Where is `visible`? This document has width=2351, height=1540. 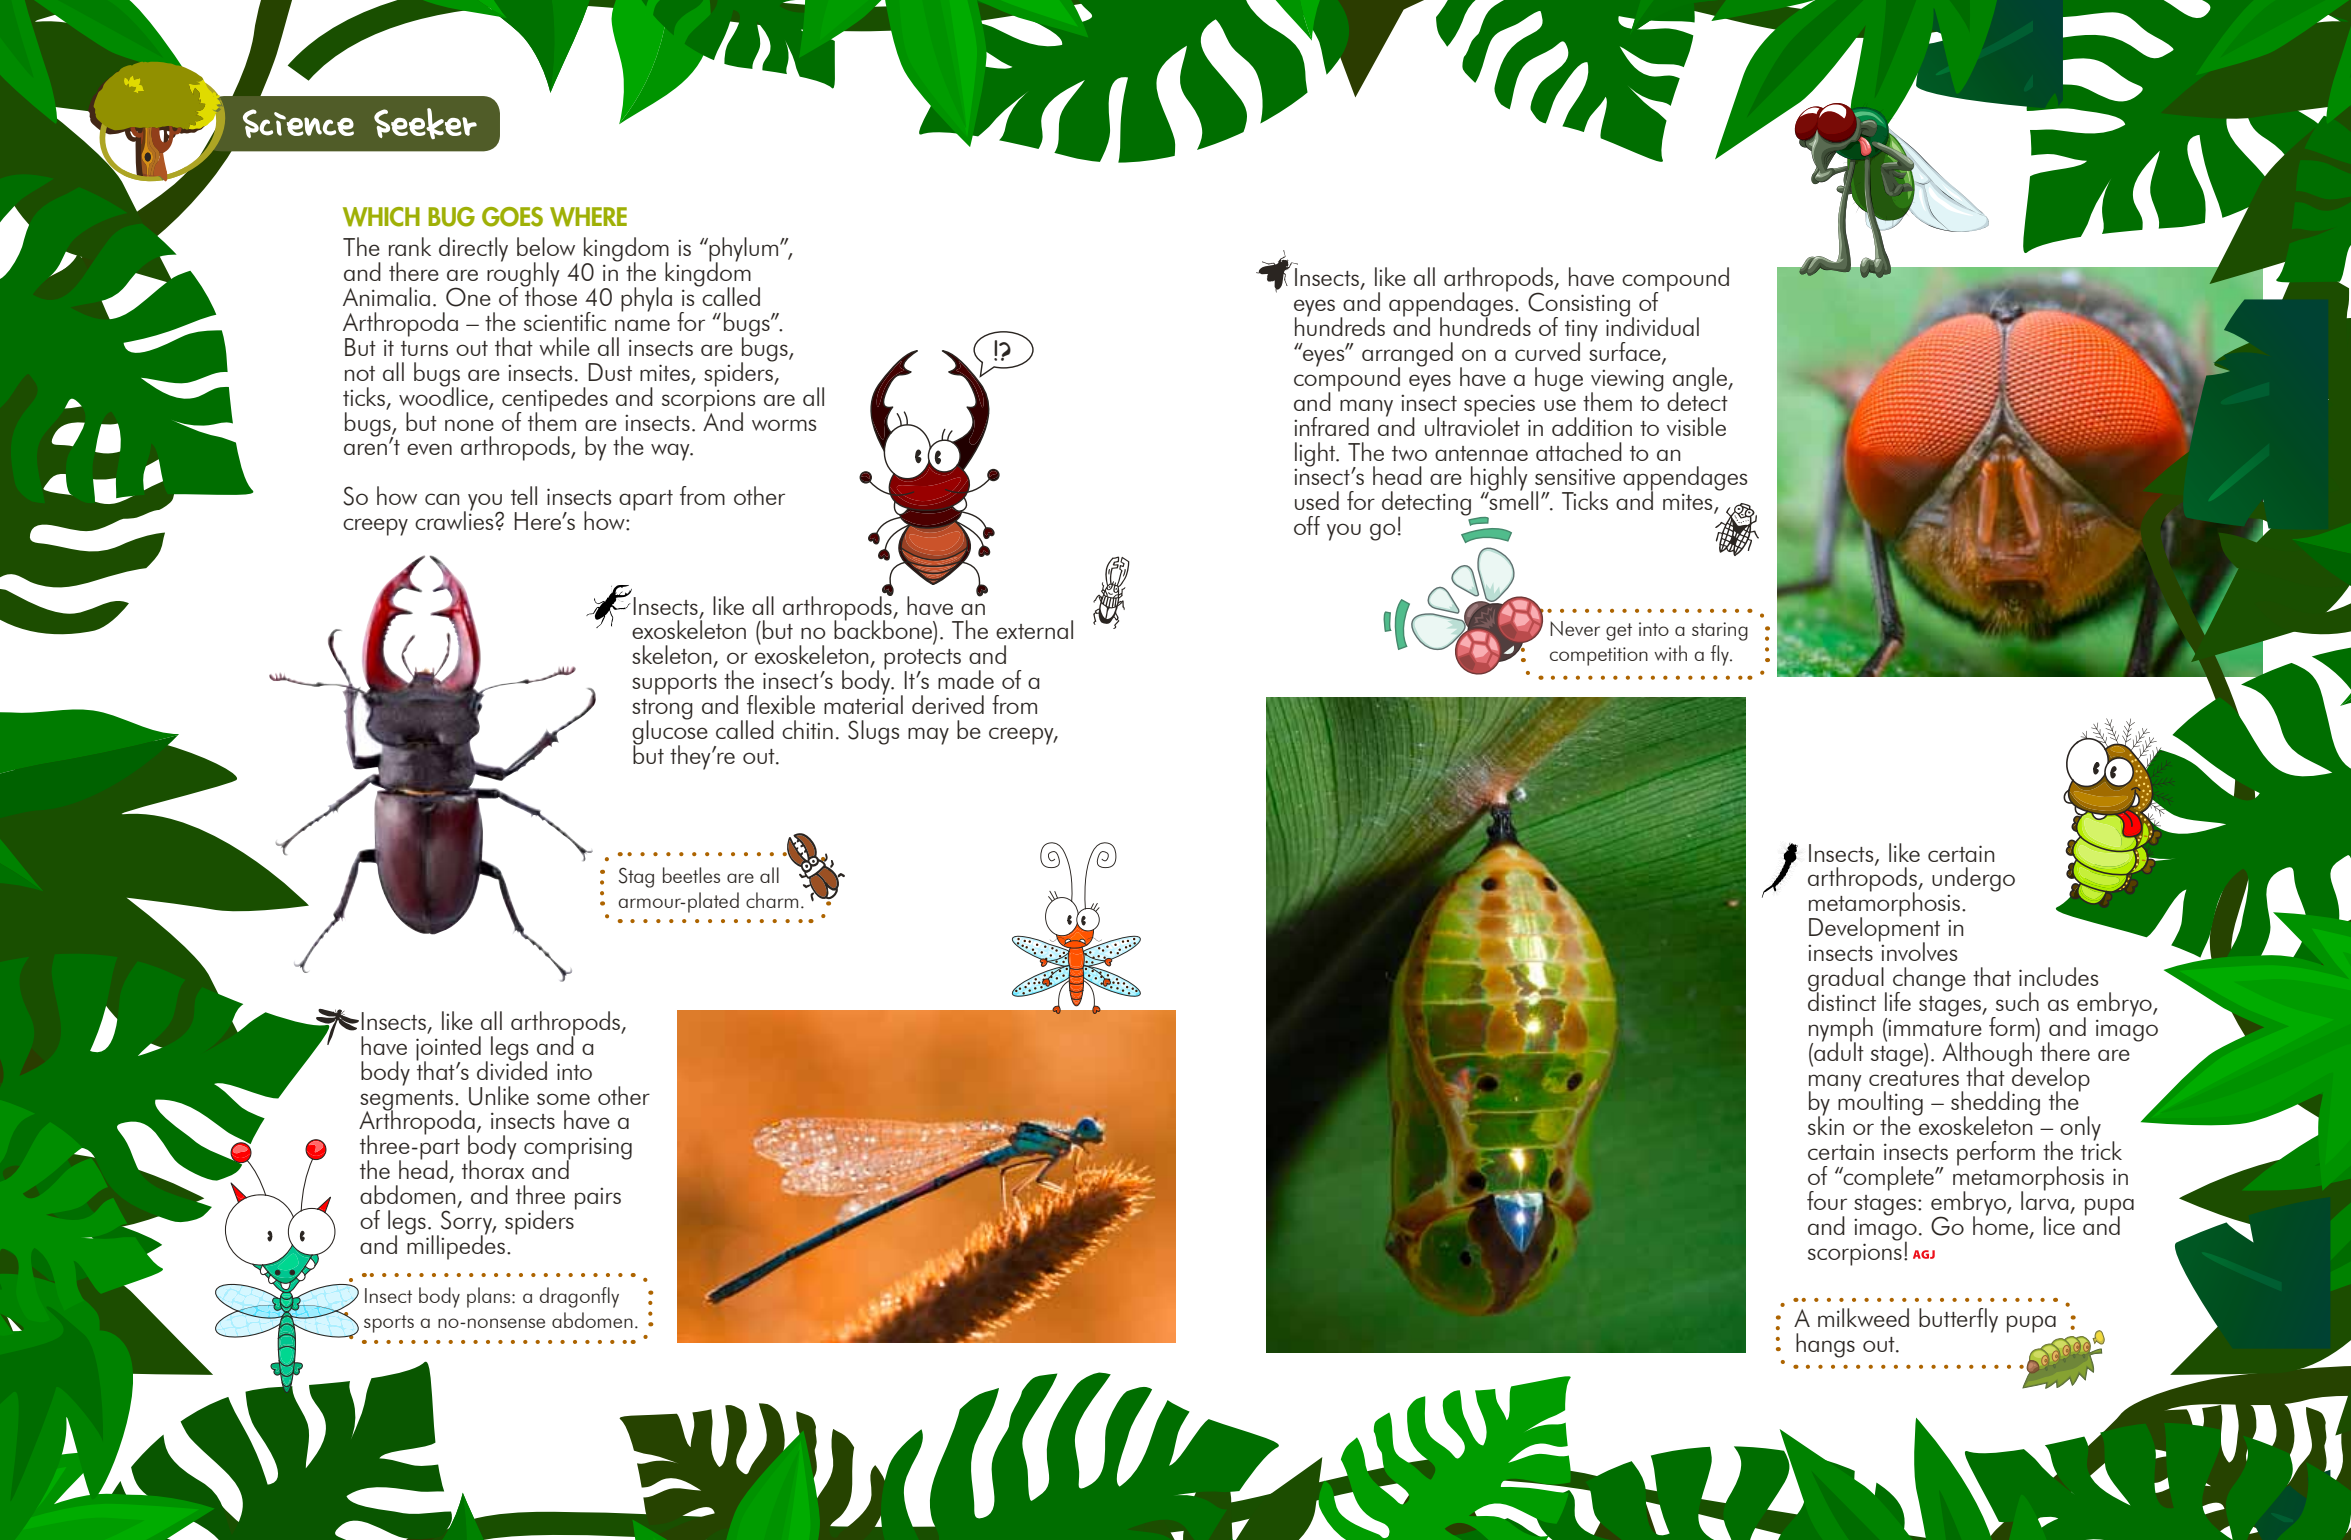 visible is located at coordinates (1696, 426).
